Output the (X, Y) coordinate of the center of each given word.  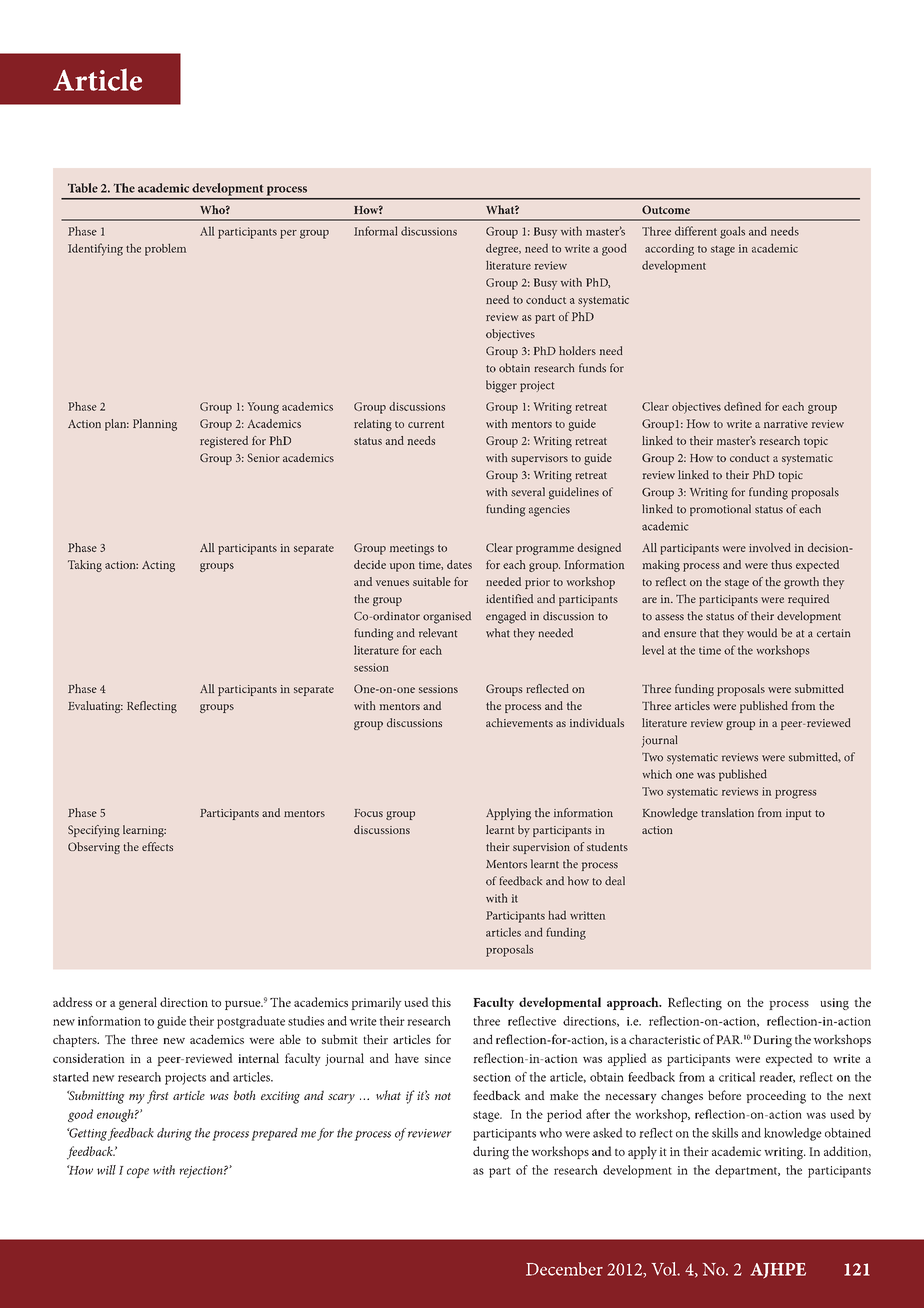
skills (725, 1133)
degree (503, 250)
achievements (519, 722)
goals (732, 232)
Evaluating (95, 707)
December (564, 1269)
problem (165, 249)
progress (796, 794)
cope (138, 1173)
